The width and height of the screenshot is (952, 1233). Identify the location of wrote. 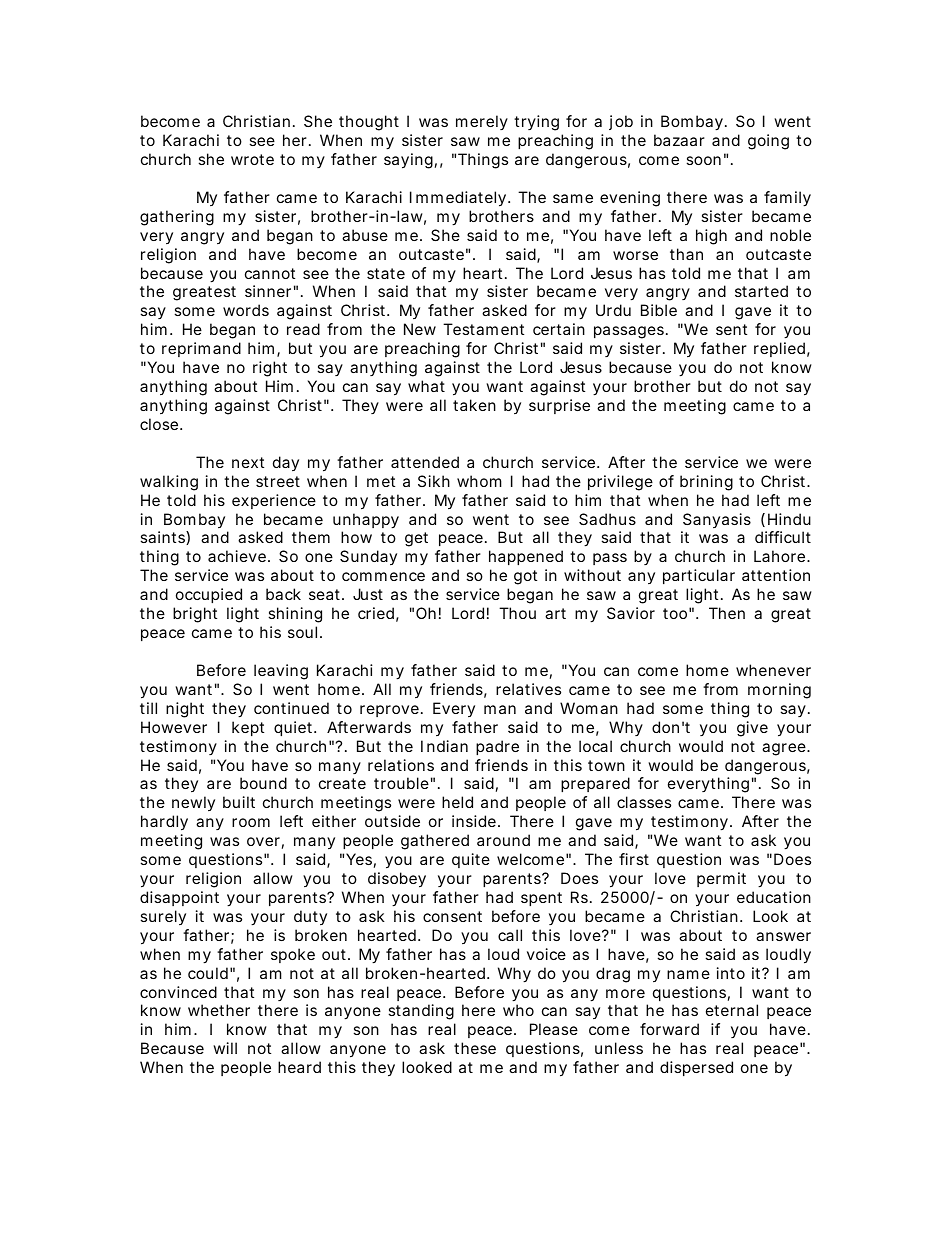
(252, 159).
